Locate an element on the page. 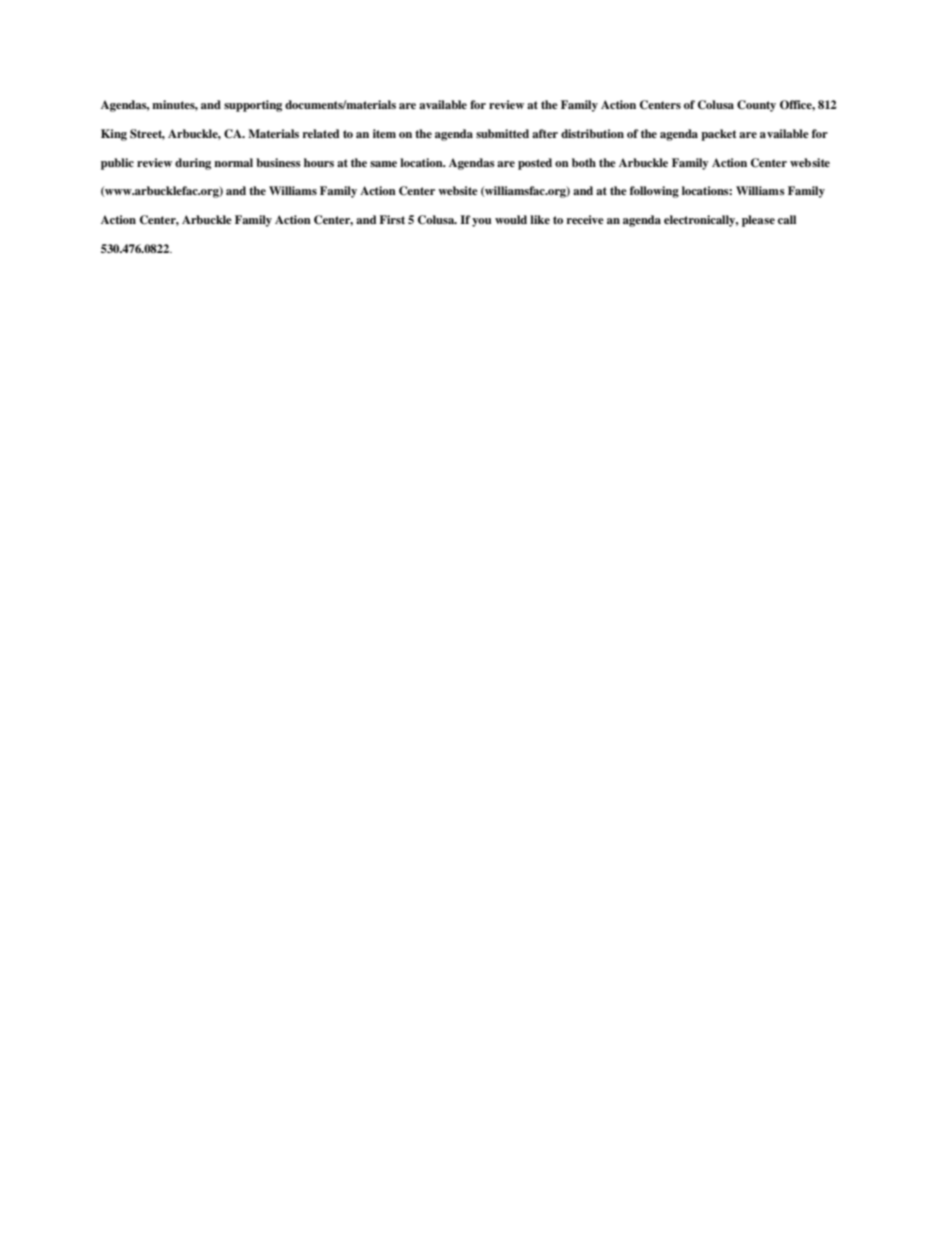 The height and width of the page is (1233, 952). submitted is located at coordinates (502, 133).
